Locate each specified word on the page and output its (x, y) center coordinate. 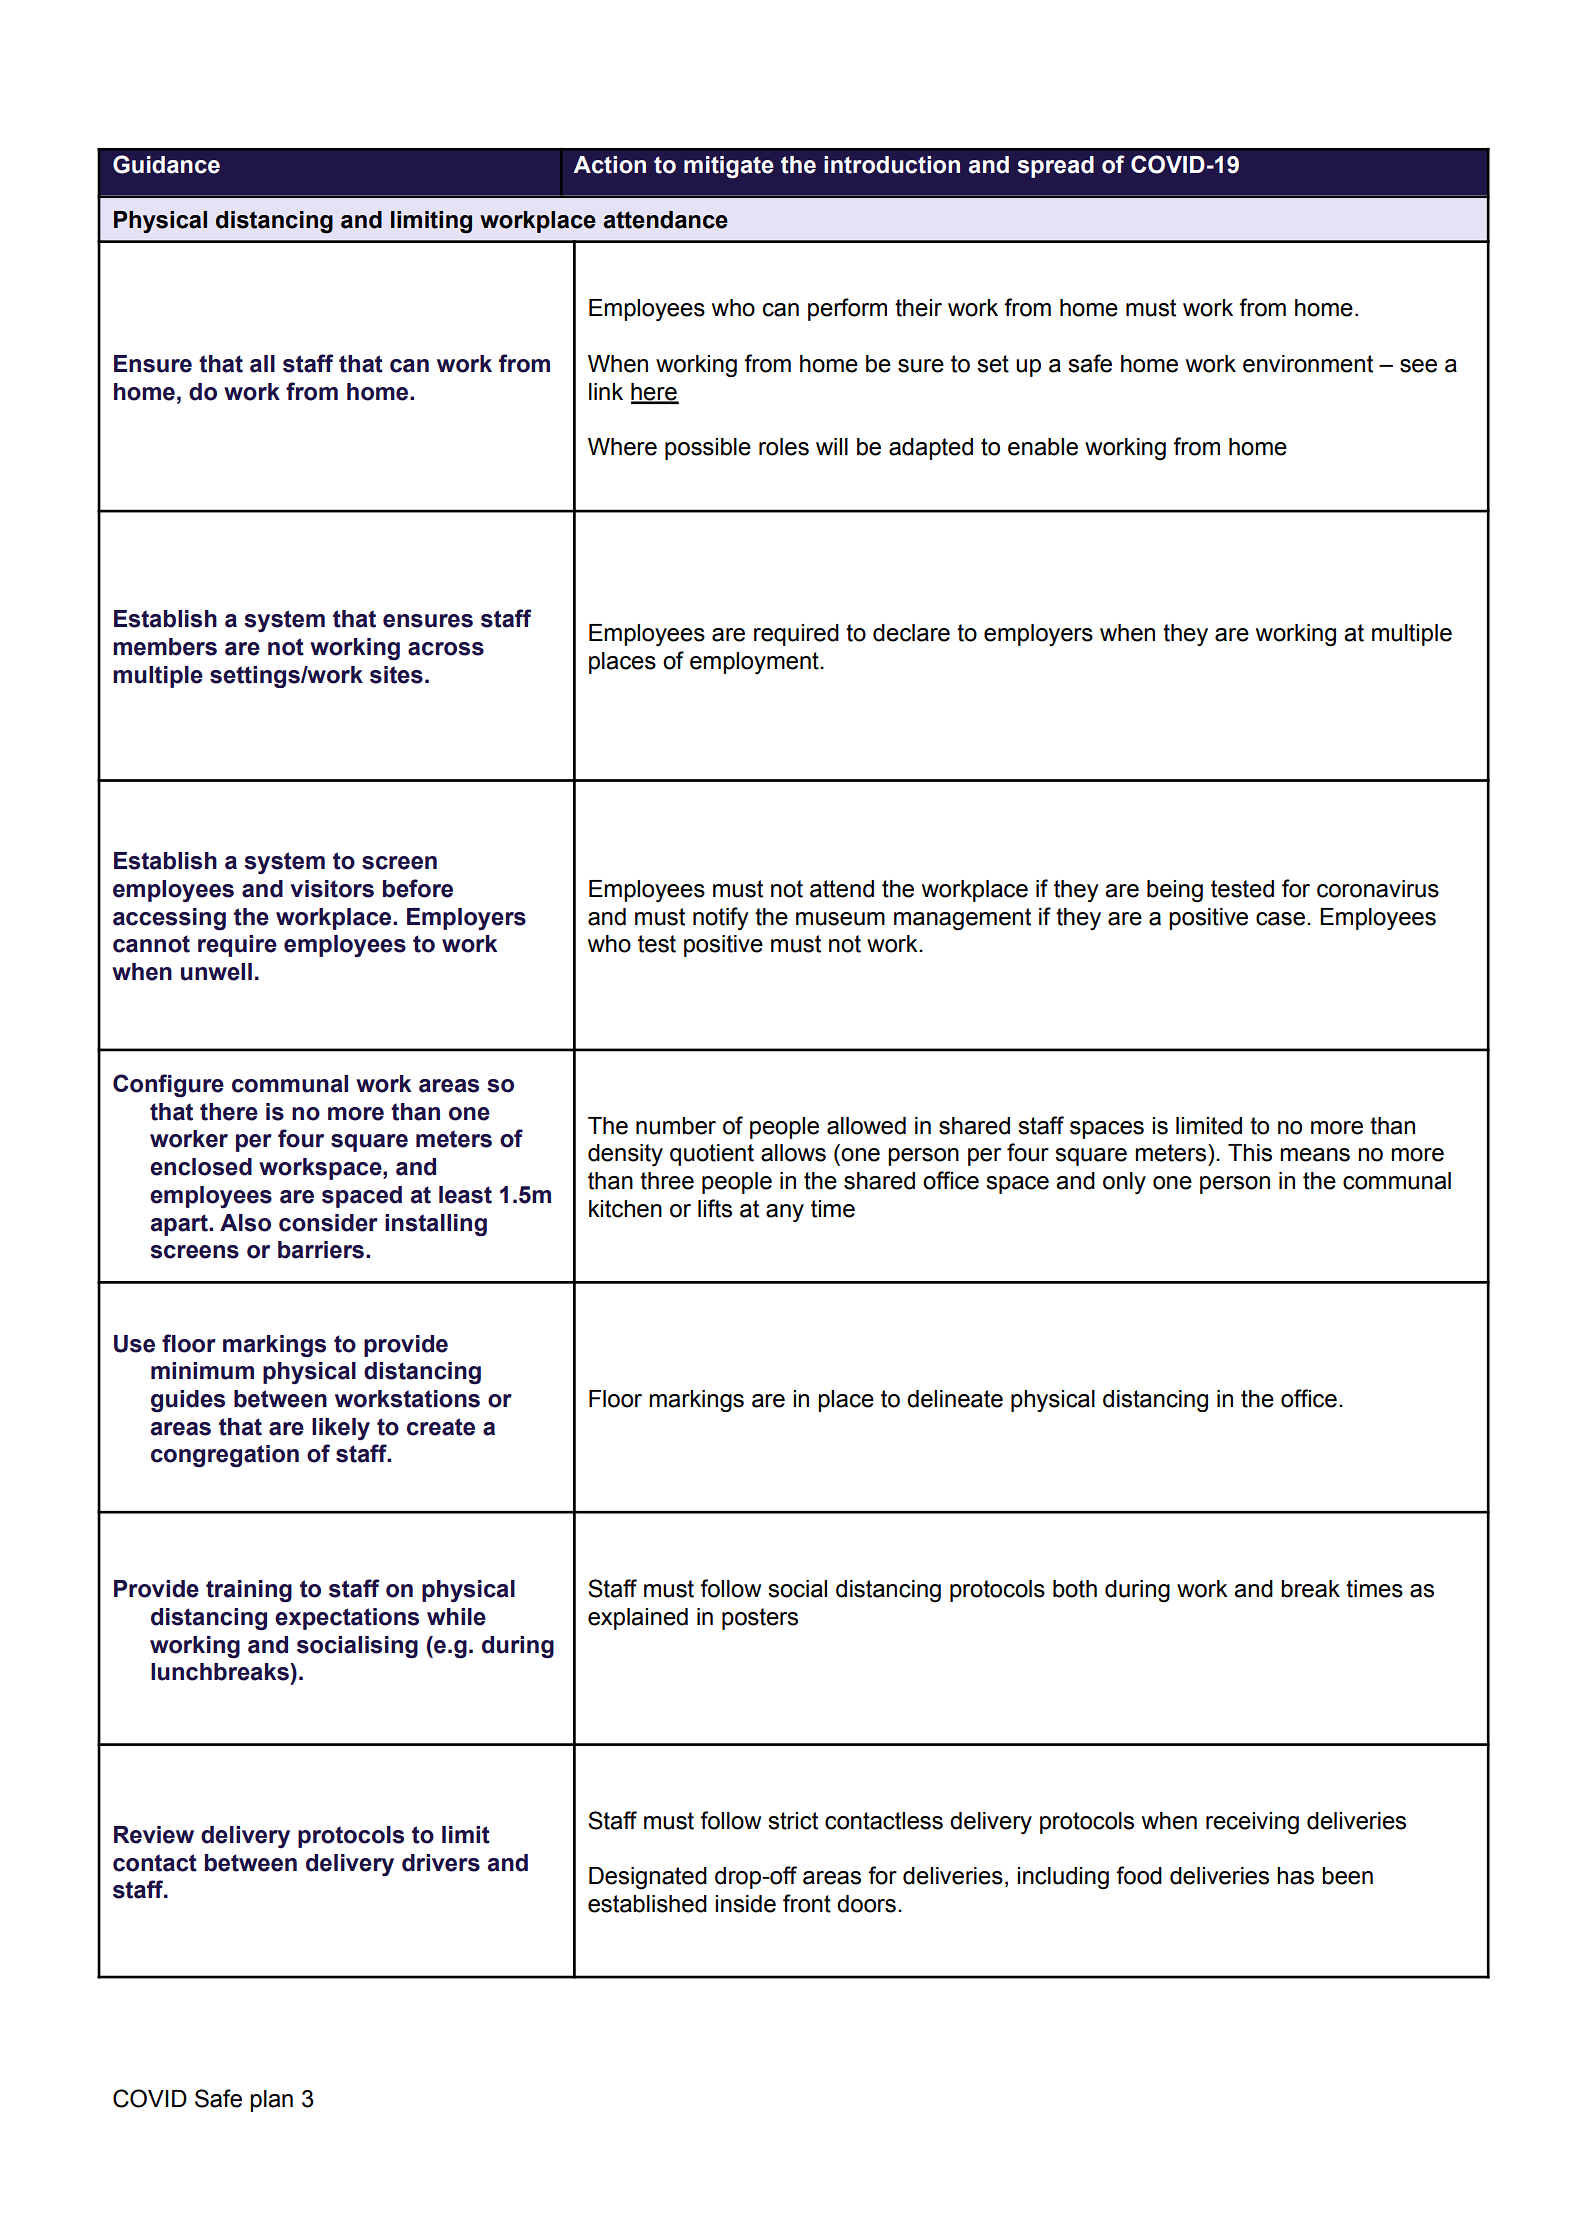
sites (396, 675)
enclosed (201, 1167)
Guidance (166, 164)
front (807, 1903)
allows (793, 1153)
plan (271, 2101)
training (249, 1591)
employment (755, 663)
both (1075, 1589)
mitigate (729, 167)
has (1295, 1876)
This (1250, 1153)
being (1175, 891)
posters (760, 1619)
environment (1308, 364)
